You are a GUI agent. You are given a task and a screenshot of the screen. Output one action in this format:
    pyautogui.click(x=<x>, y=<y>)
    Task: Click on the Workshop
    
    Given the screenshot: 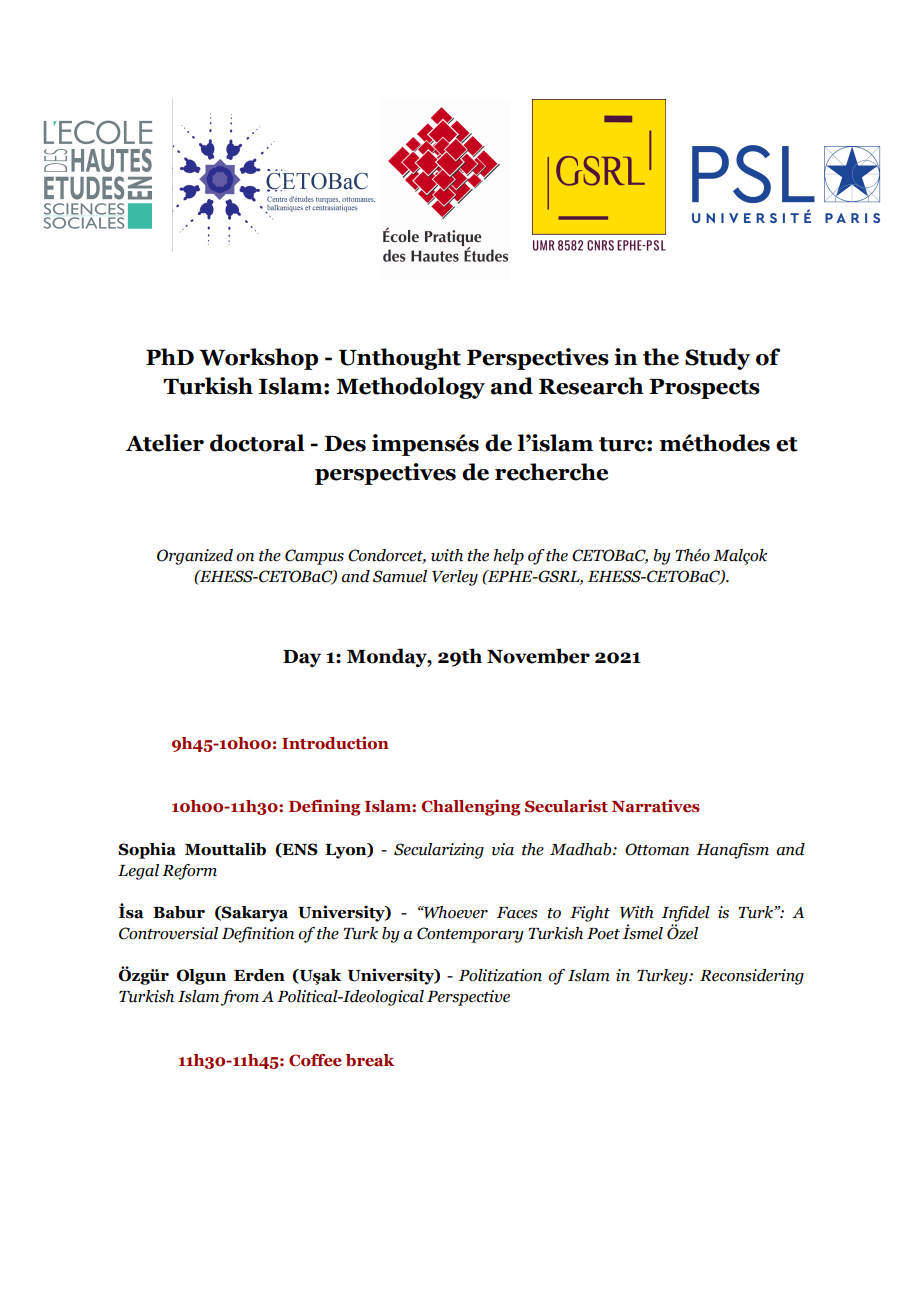 What is the action you would take?
    pyautogui.click(x=258, y=359)
